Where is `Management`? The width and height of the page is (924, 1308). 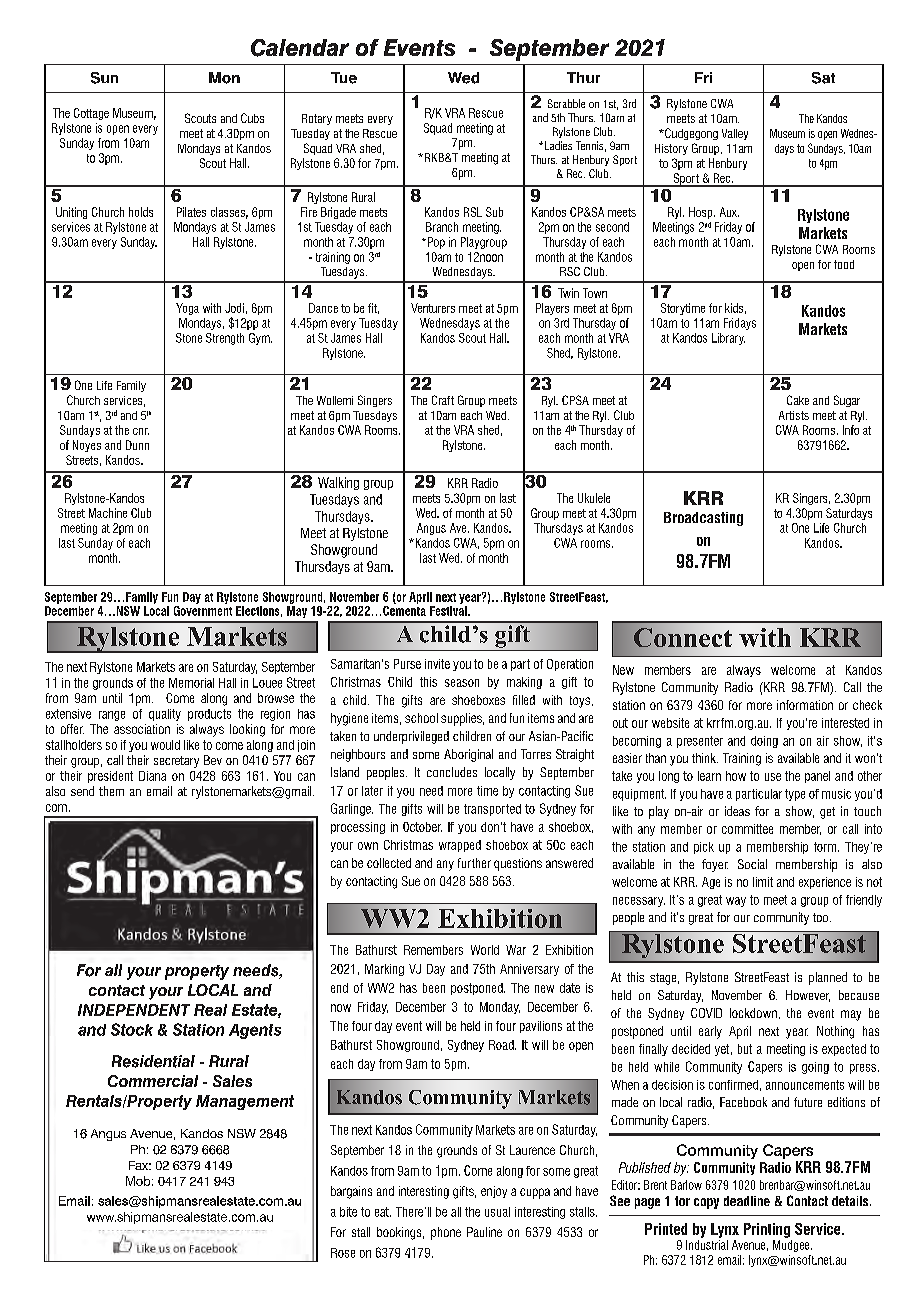
Management is located at coordinates (245, 1102).
